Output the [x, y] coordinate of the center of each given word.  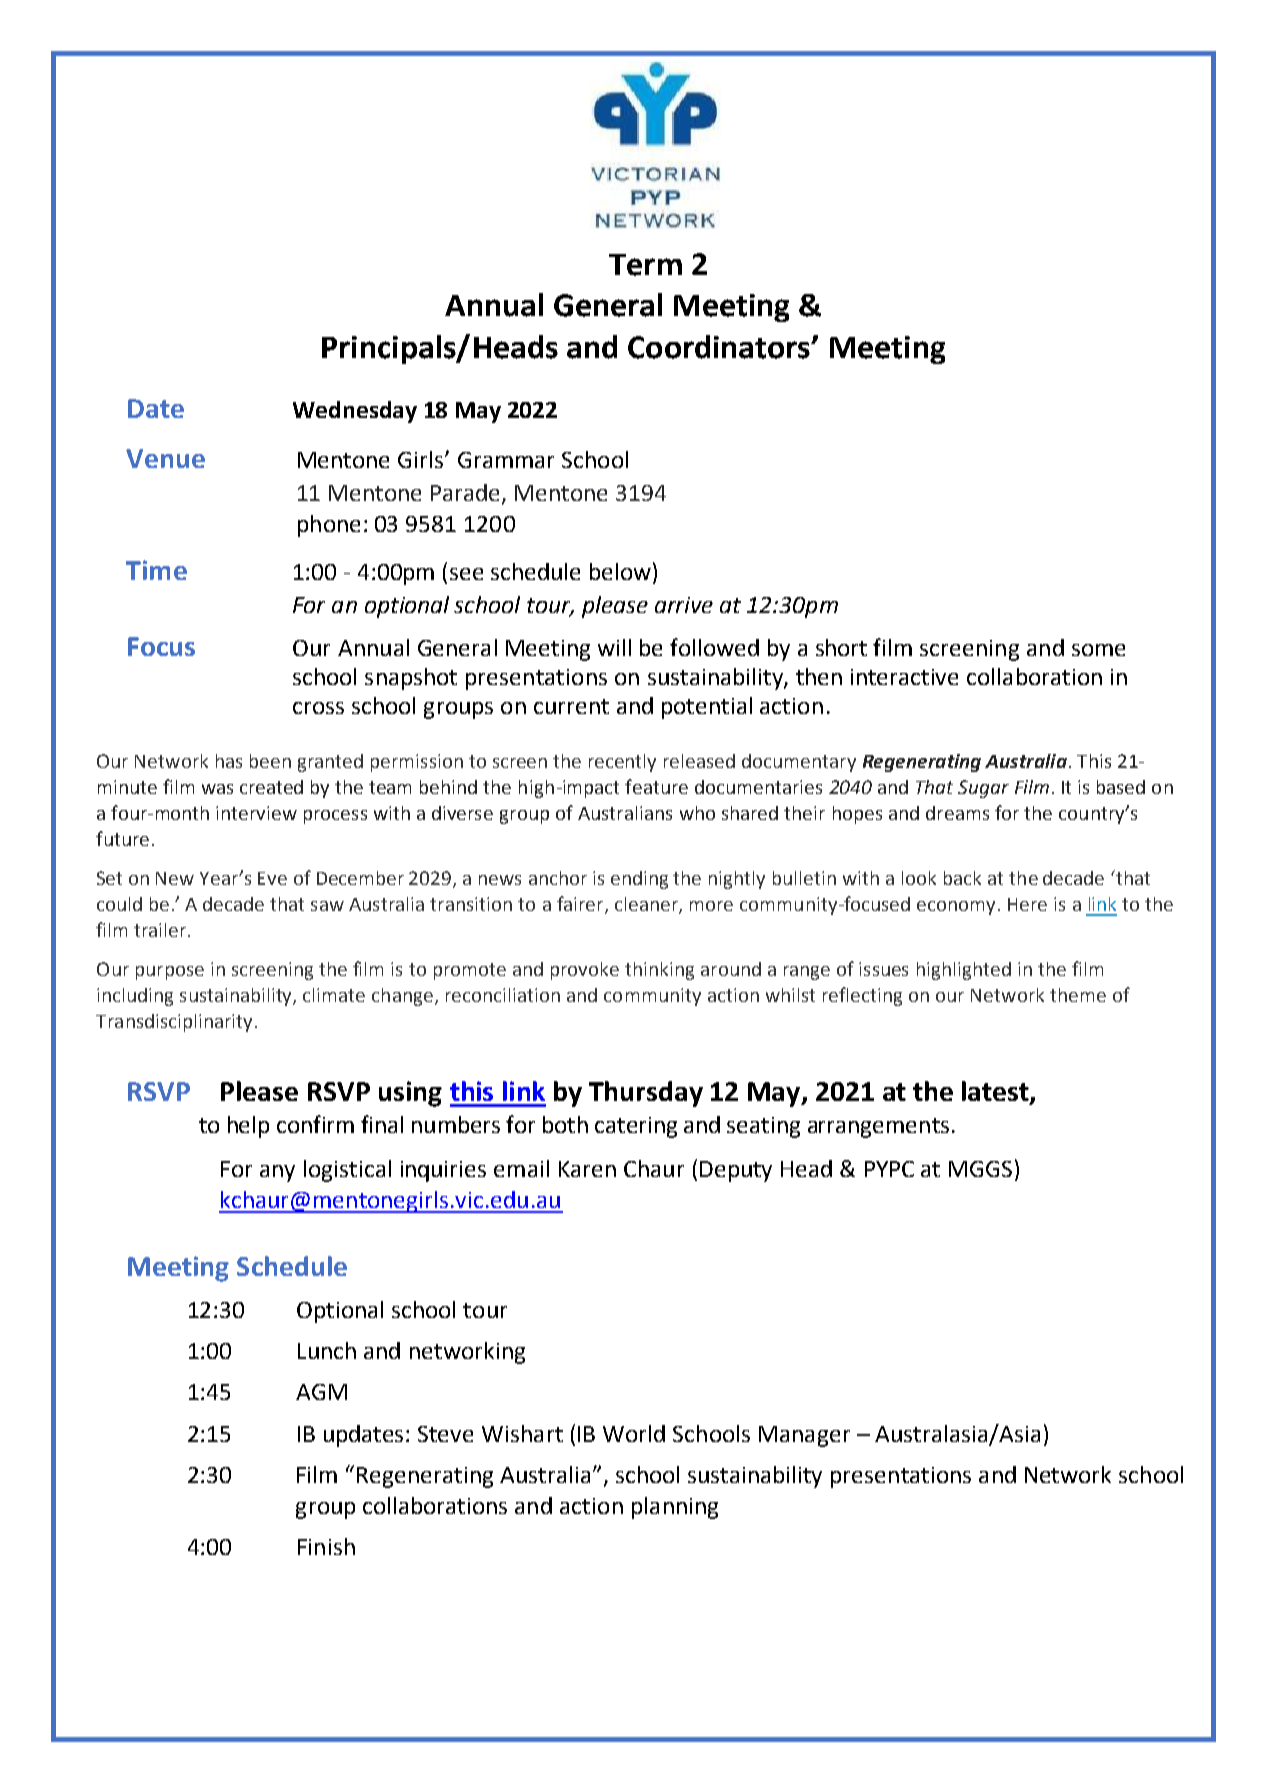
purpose [170, 973]
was [217, 789]
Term [645, 265]
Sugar [983, 789]
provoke [585, 971]
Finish [326, 1546]
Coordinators [720, 347]
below [620, 571]
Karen [587, 1169]
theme [1078, 995]
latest [996, 1092]
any [277, 1173]
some [1098, 650]
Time [156, 570]
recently [622, 763]
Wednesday [355, 412]
